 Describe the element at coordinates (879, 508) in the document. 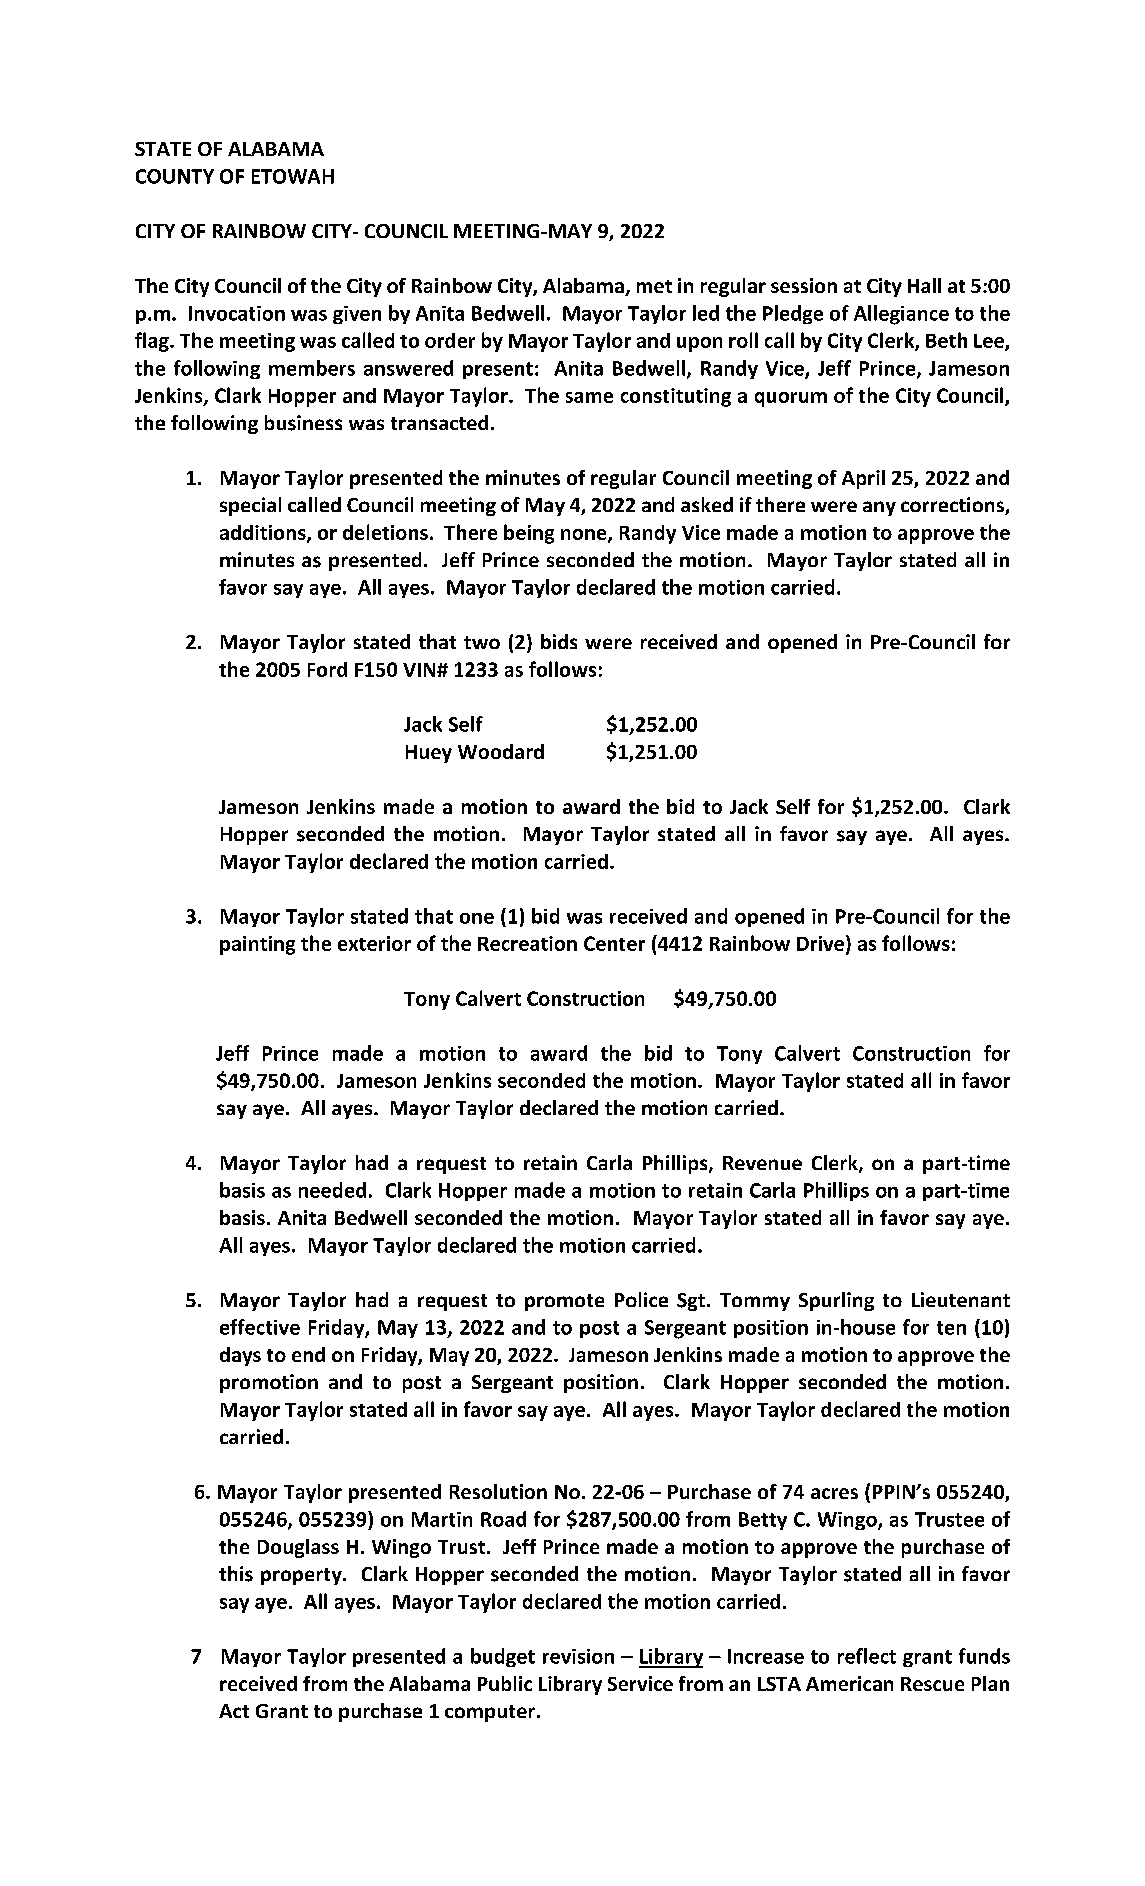

I see `any` at that location.
